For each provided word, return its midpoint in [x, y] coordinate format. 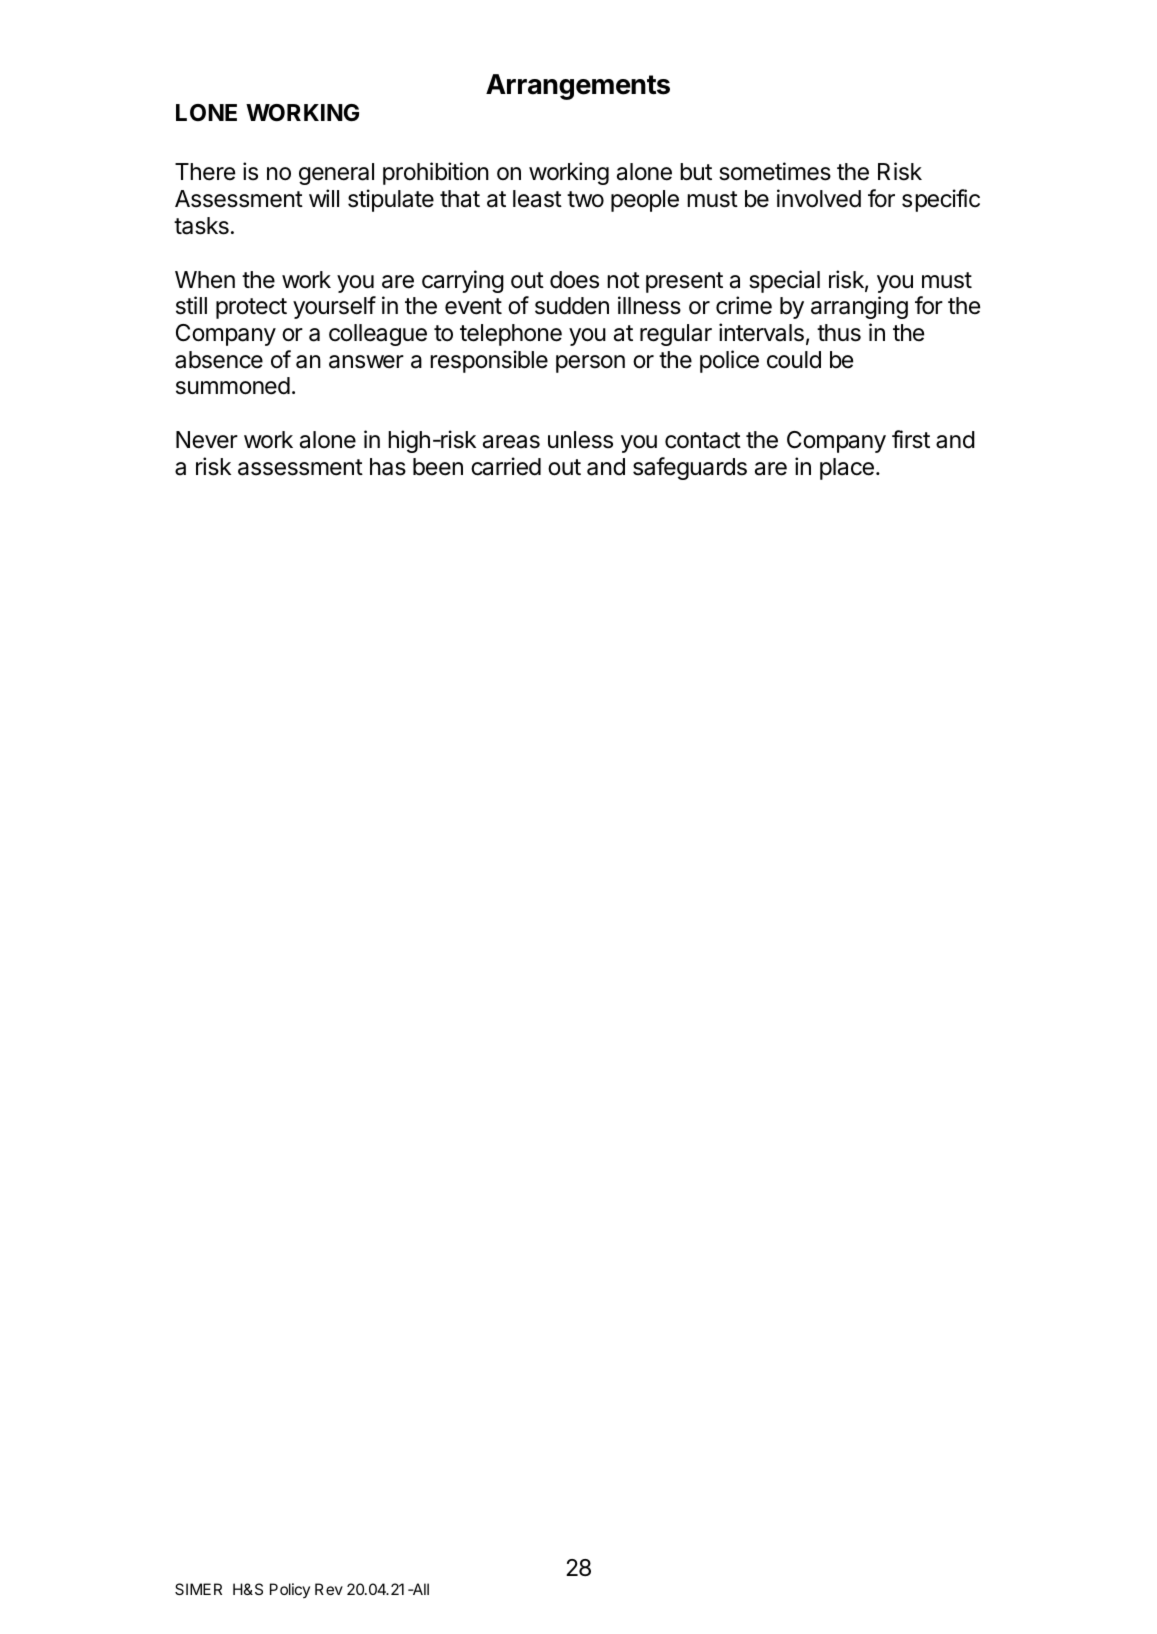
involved [819, 198]
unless [580, 440]
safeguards [690, 468]
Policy [290, 1590]
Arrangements [578, 87]
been [438, 467]
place [847, 469]
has [388, 467]
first [911, 439]
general [336, 174]
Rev [329, 1589]
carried [506, 466]
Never [207, 440]
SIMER [198, 1589]
